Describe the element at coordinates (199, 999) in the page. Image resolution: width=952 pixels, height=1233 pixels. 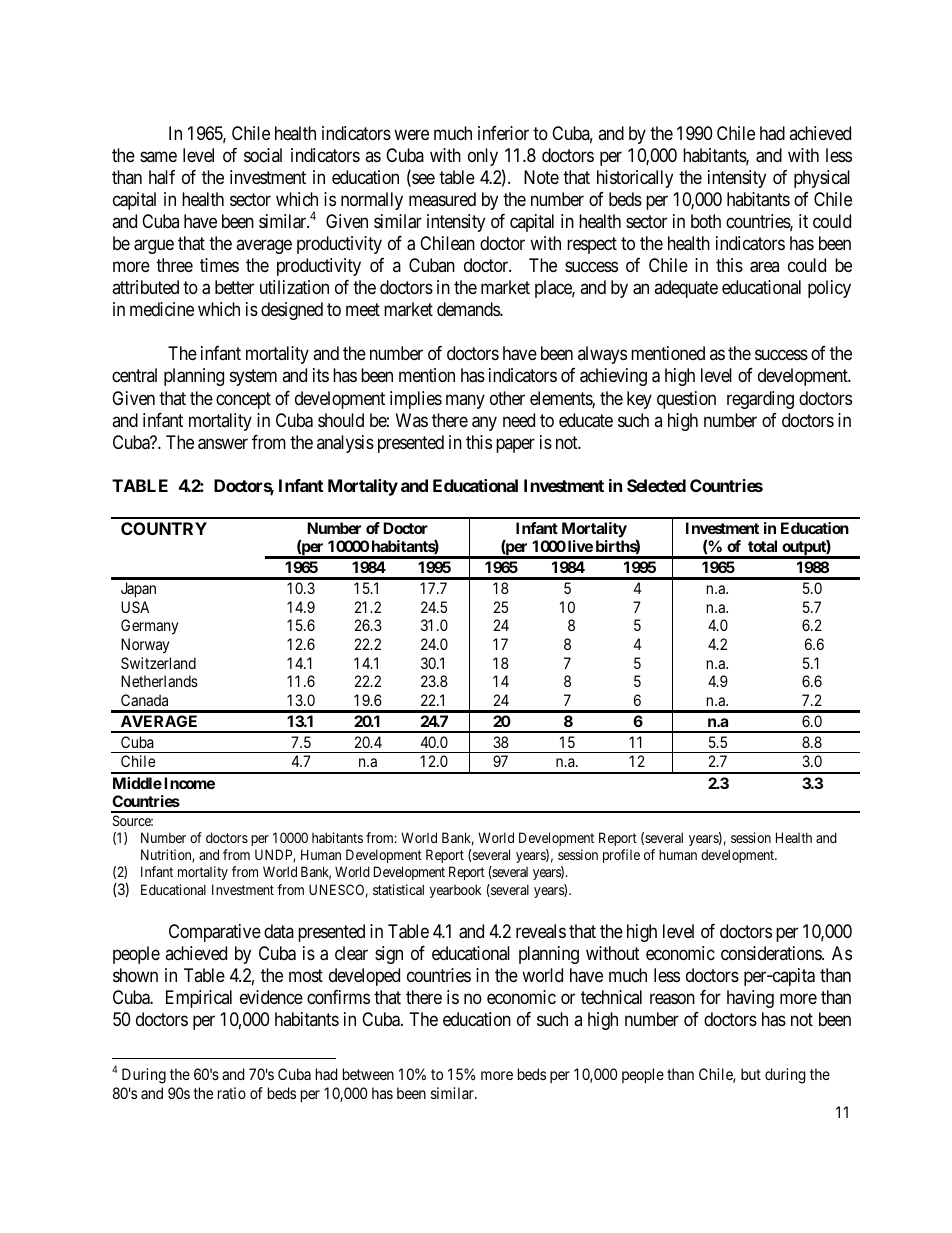
I see `Empirical` at that location.
